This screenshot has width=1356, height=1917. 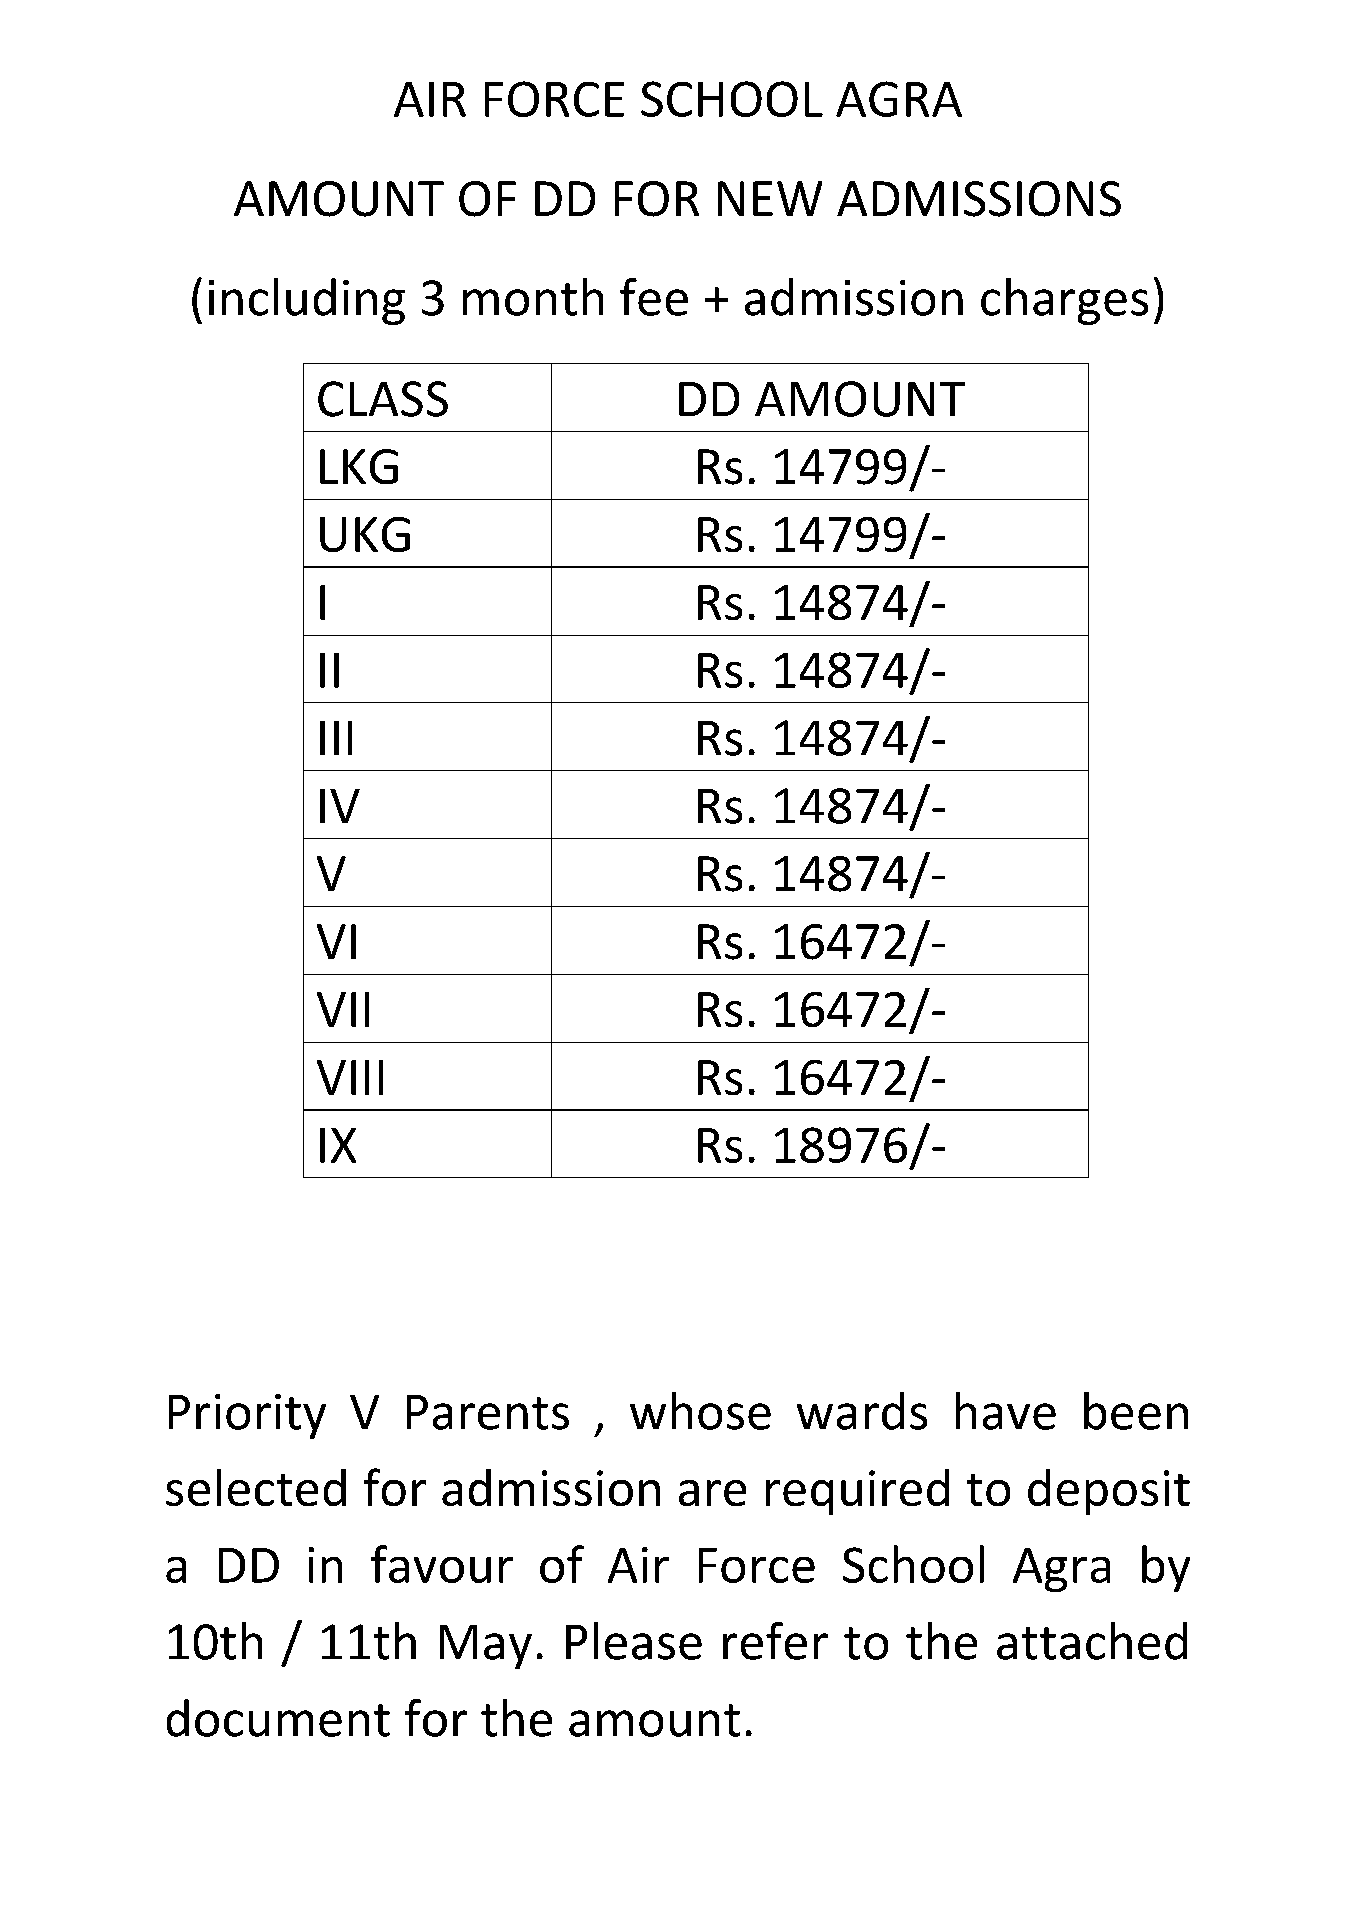 What do you see at coordinates (634, 1641) in the screenshot?
I see `Please` at bounding box center [634, 1641].
